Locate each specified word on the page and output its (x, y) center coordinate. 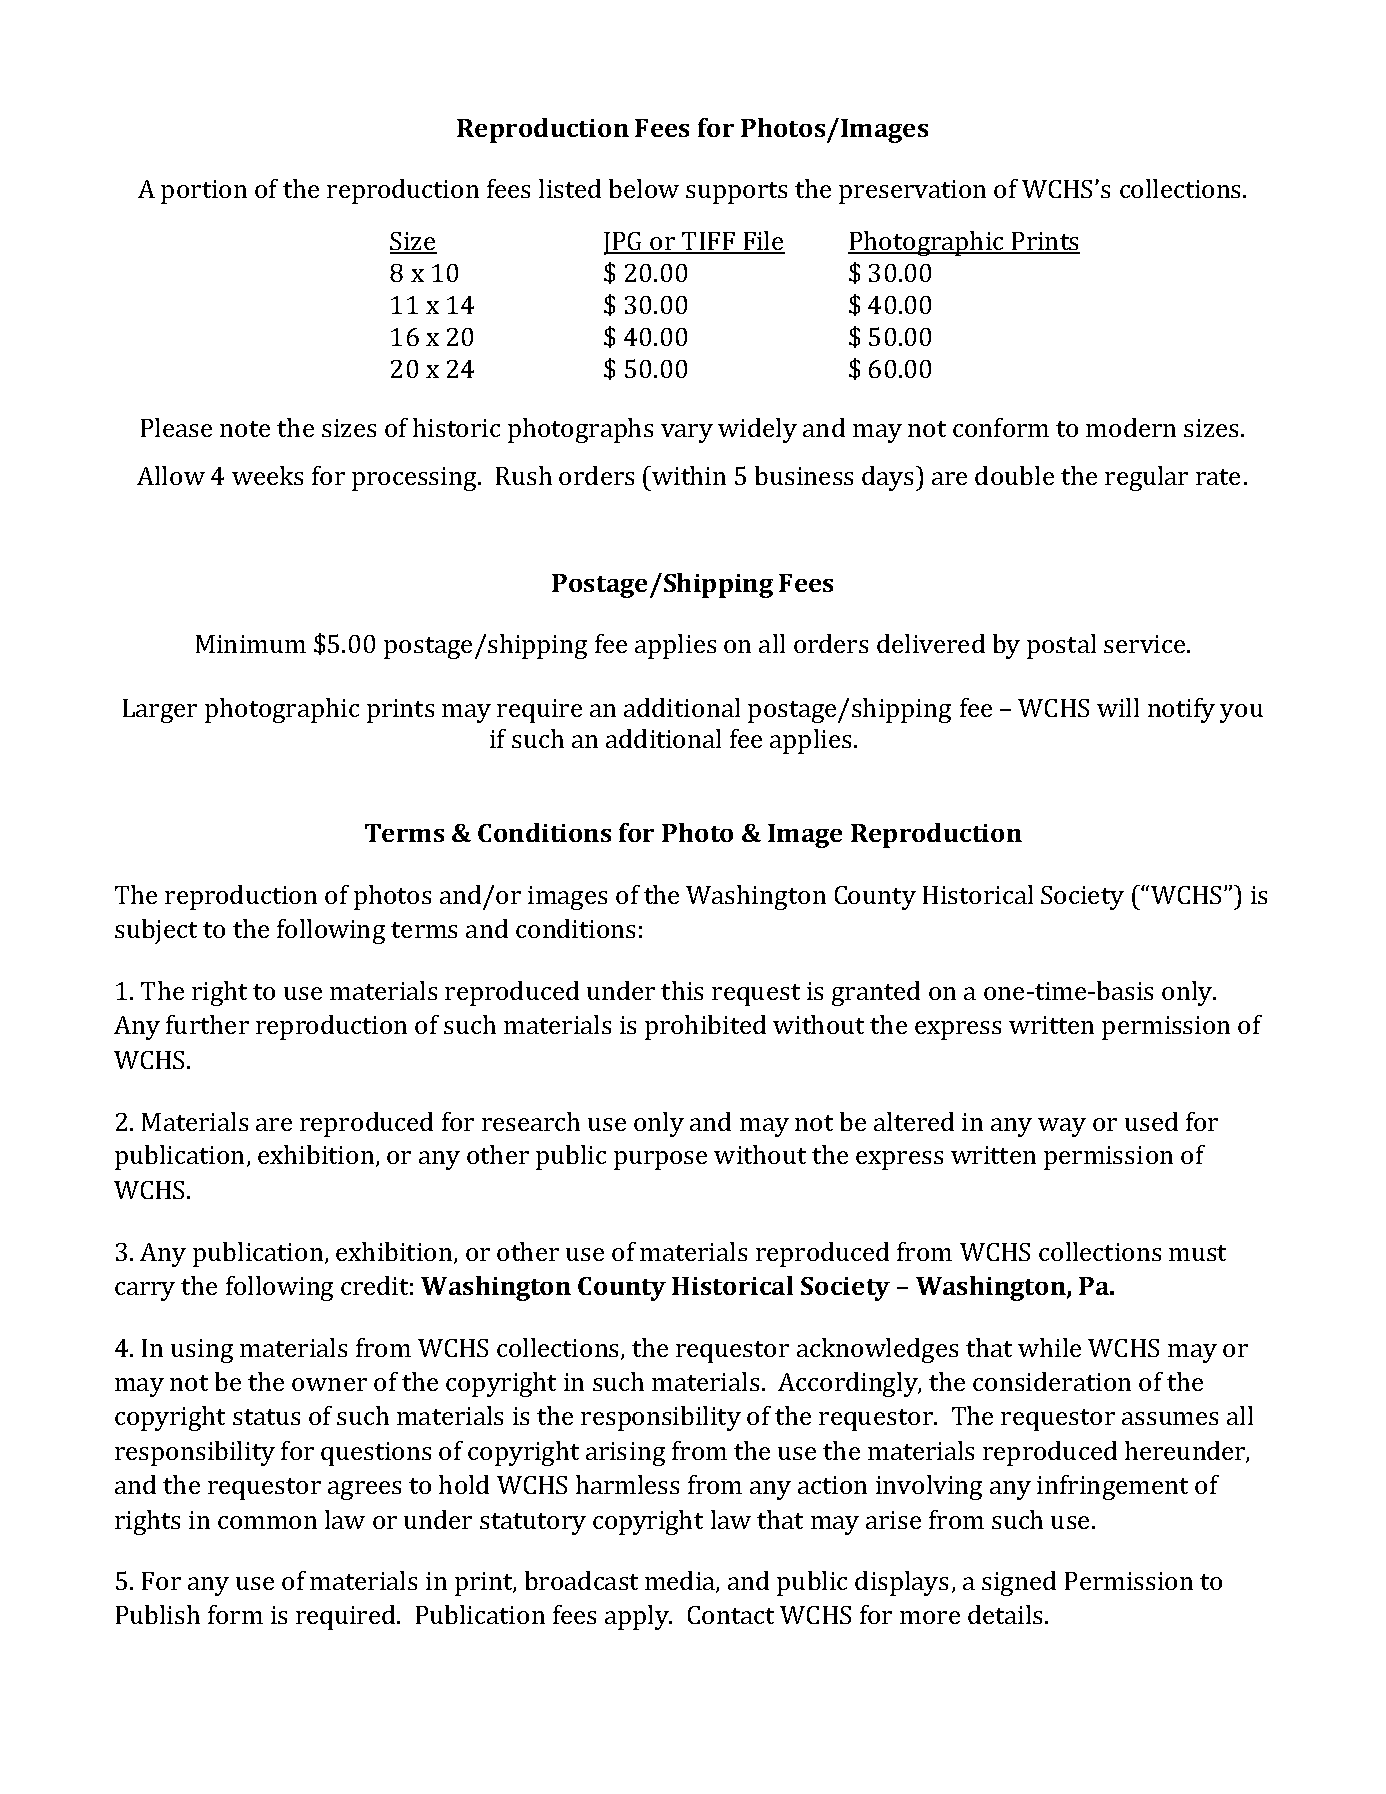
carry (145, 1291)
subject (156, 931)
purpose (660, 1160)
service (1146, 644)
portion (204, 192)
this (682, 990)
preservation (912, 192)
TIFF (709, 242)
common (267, 1522)
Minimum (251, 644)
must (1197, 1253)
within (688, 475)
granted (876, 993)
